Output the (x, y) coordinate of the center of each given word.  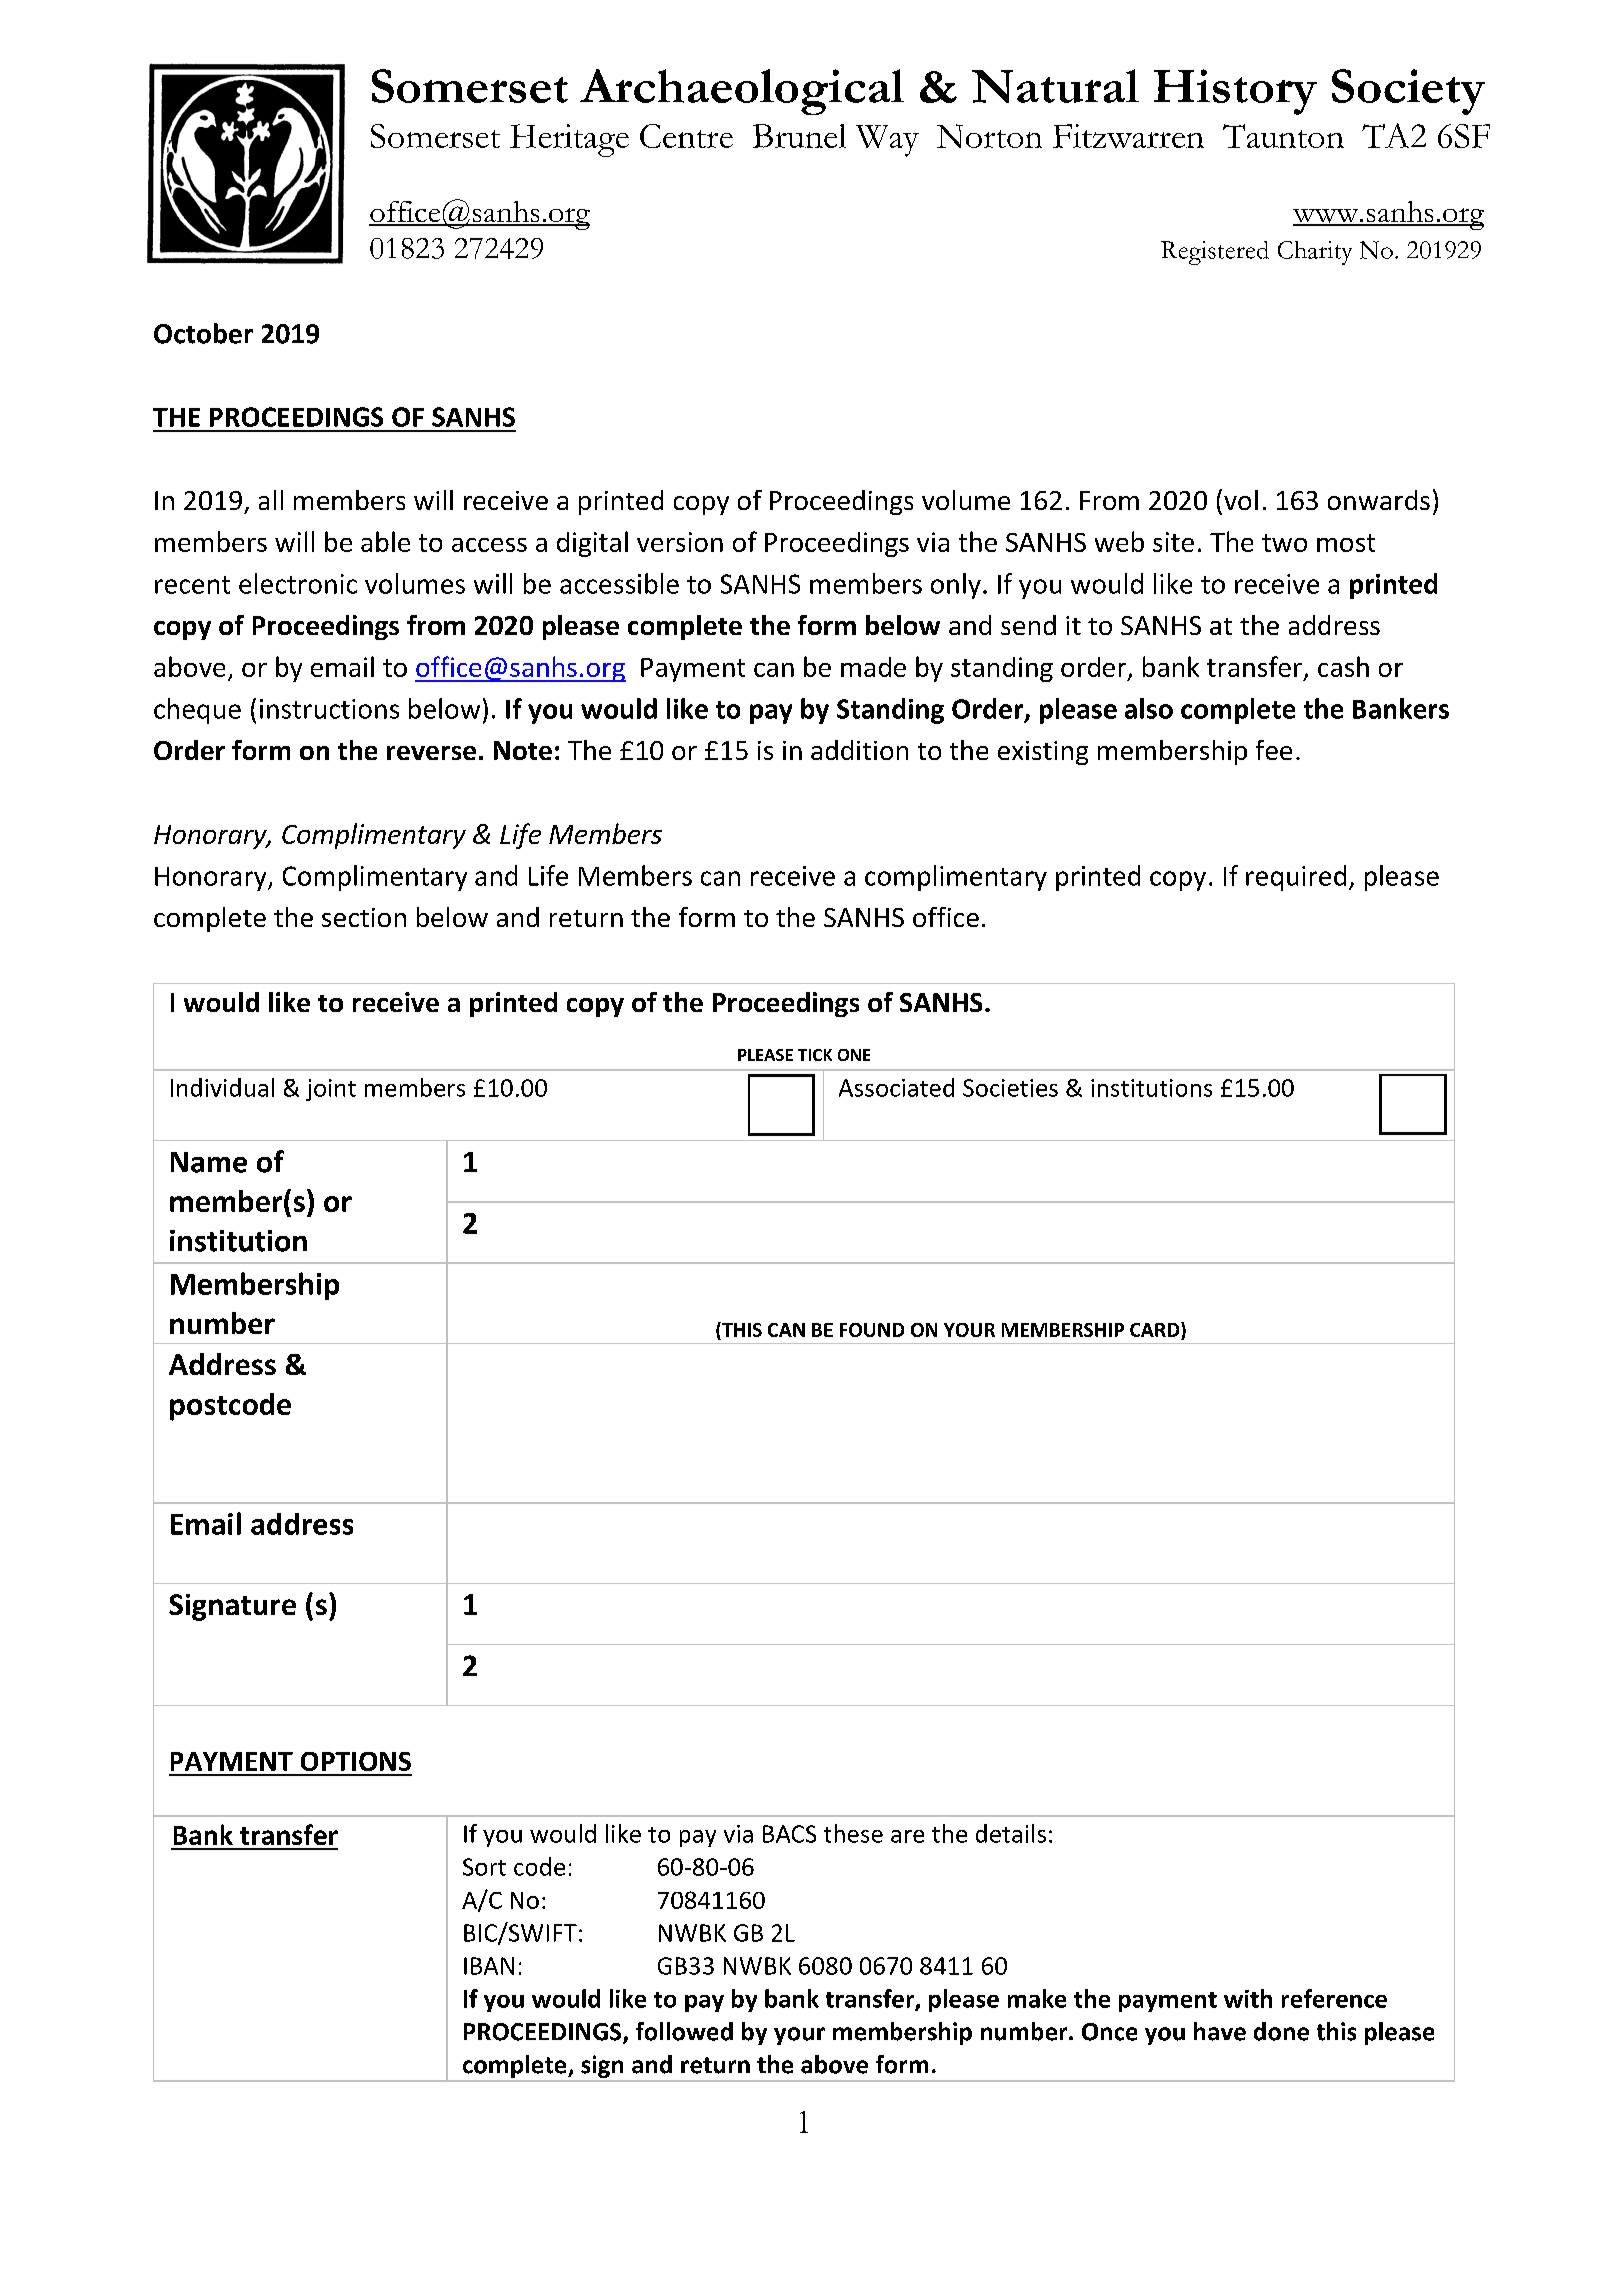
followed (684, 2031)
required (1296, 878)
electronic (298, 583)
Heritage (569, 140)
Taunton (1283, 136)
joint (331, 1090)
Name (209, 1162)
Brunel (799, 136)
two (1284, 543)
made (873, 667)
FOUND (872, 1330)
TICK (815, 1055)
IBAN (489, 1966)
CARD (1156, 1331)
